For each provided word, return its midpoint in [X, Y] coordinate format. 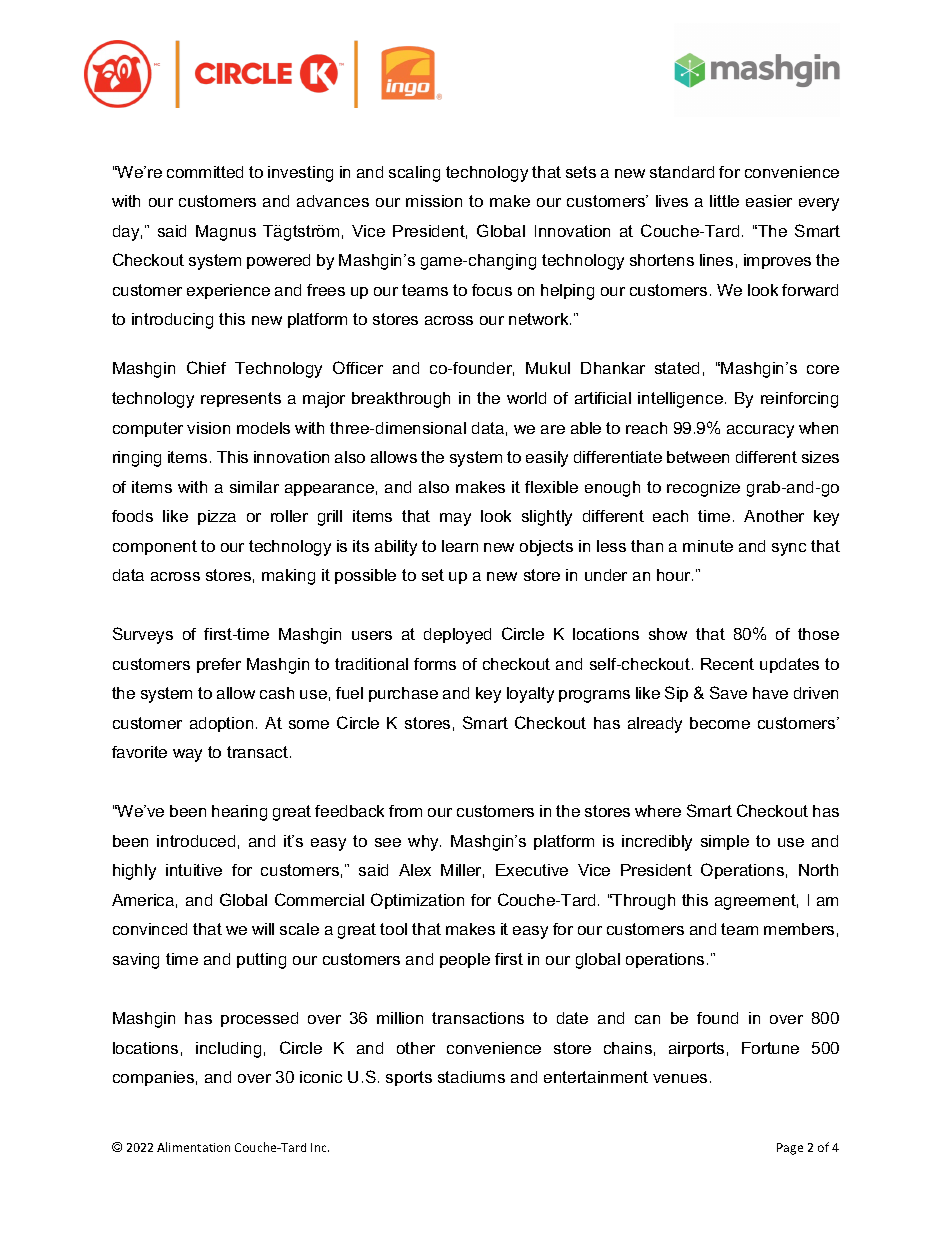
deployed [457, 636]
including [228, 1050]
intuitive [194, 870]
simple [725, 842]
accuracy [760, 431]
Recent [727, 664]
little [724, 201]
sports [409, 1078]
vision [208, 428]
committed [205, 172]
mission [434, 201]
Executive [532, 870]
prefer [219, 665]
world [526, 398]
